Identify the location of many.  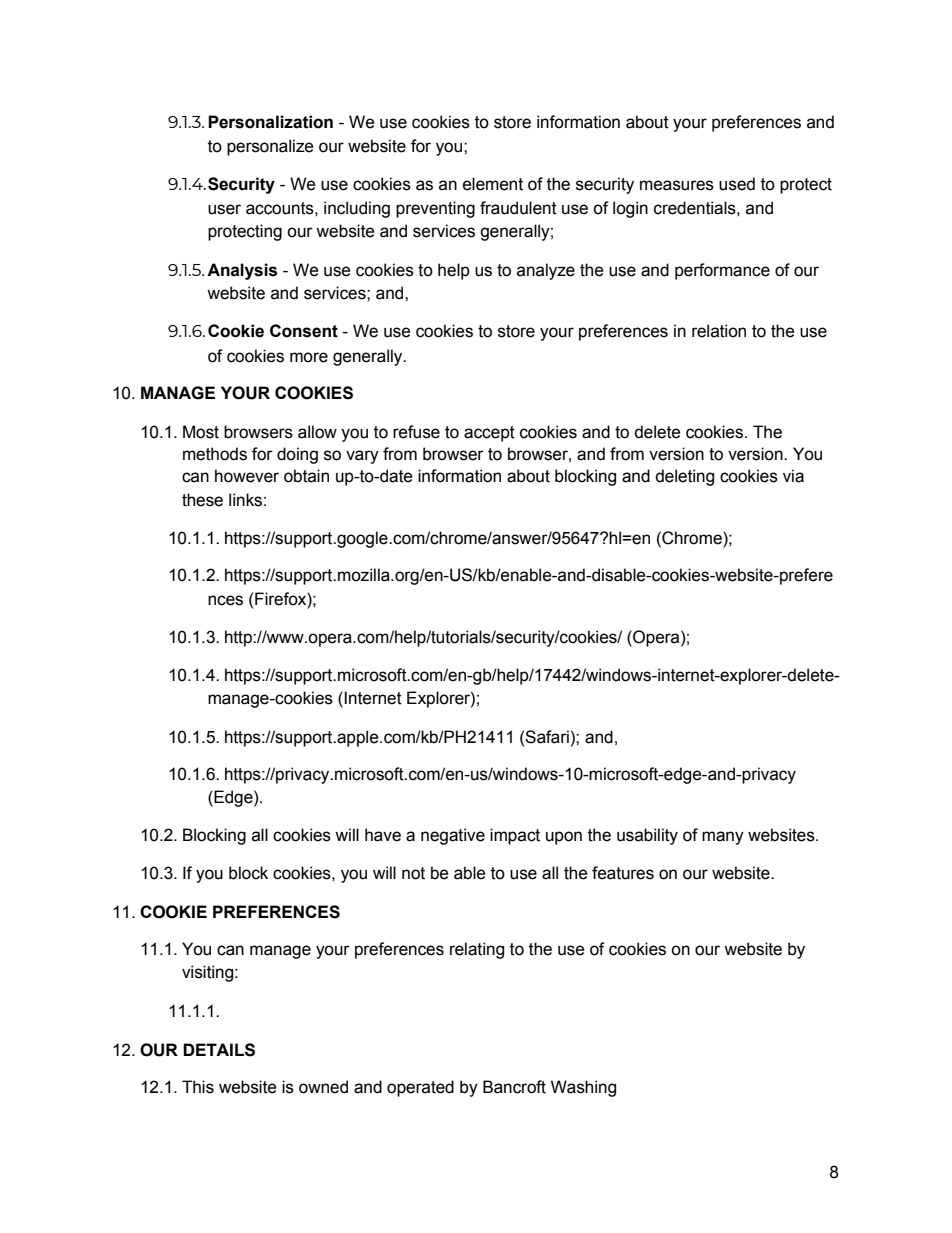
(723, 838).
